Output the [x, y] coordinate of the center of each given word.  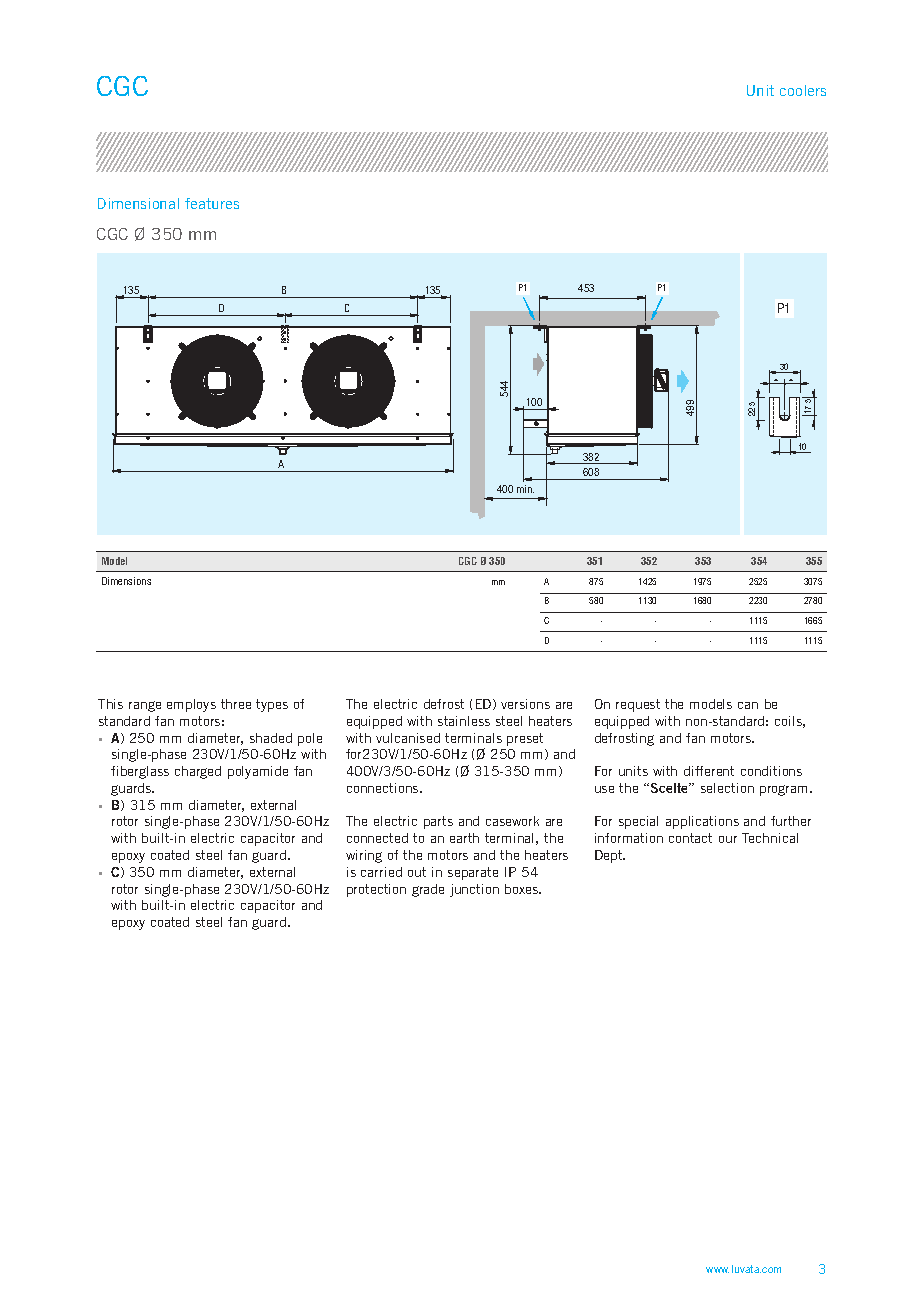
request [638, 705]
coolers [803, 90]
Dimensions [126, 581]
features [212, 203]
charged [198, 772]
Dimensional [138, 203]
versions [525, 704]
